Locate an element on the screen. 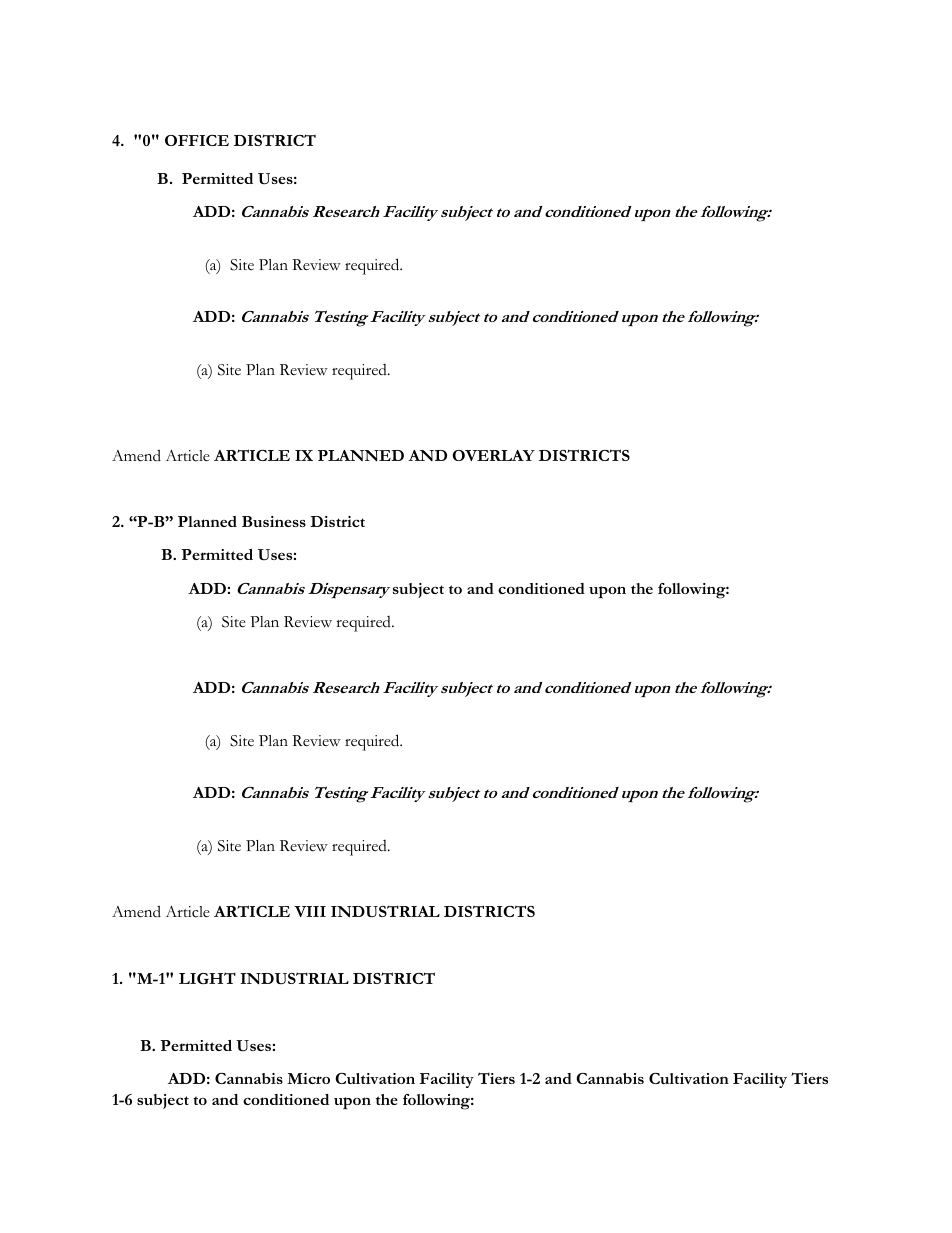 This screenshot has width=952, height=1233. Micro is located at coordinates (308, 1078).
